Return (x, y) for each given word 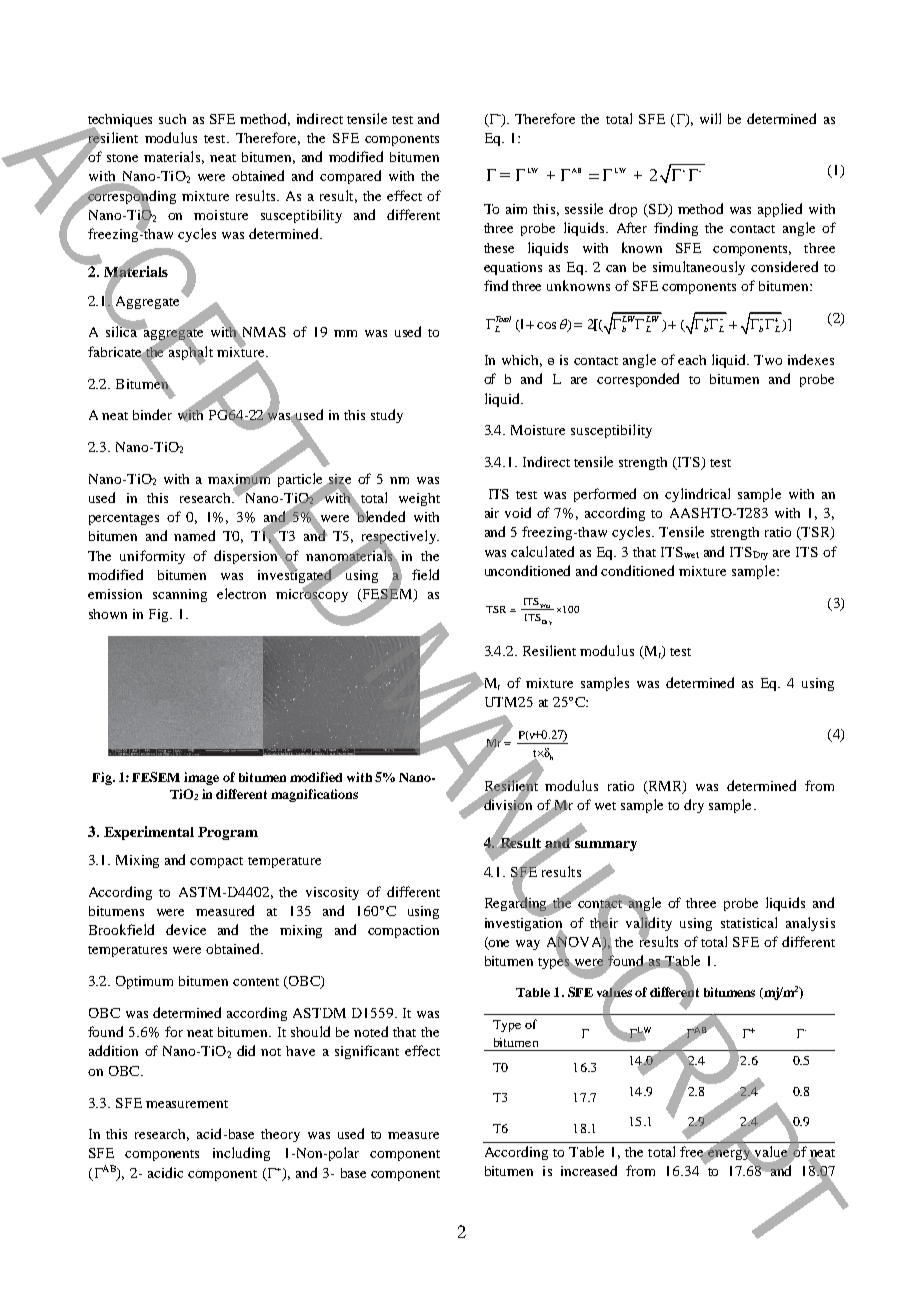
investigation (524, 924)
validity (649, 924)
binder (152, 414)
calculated (542, 551)
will (710, 118)
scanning (180, 595)
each (692, 360)
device (186, 929)
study (387, 416)
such (172, 119)
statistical (749, 922)
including (241, 1154)
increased (589, 1170)
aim (516, 209)
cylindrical (697, 495)
